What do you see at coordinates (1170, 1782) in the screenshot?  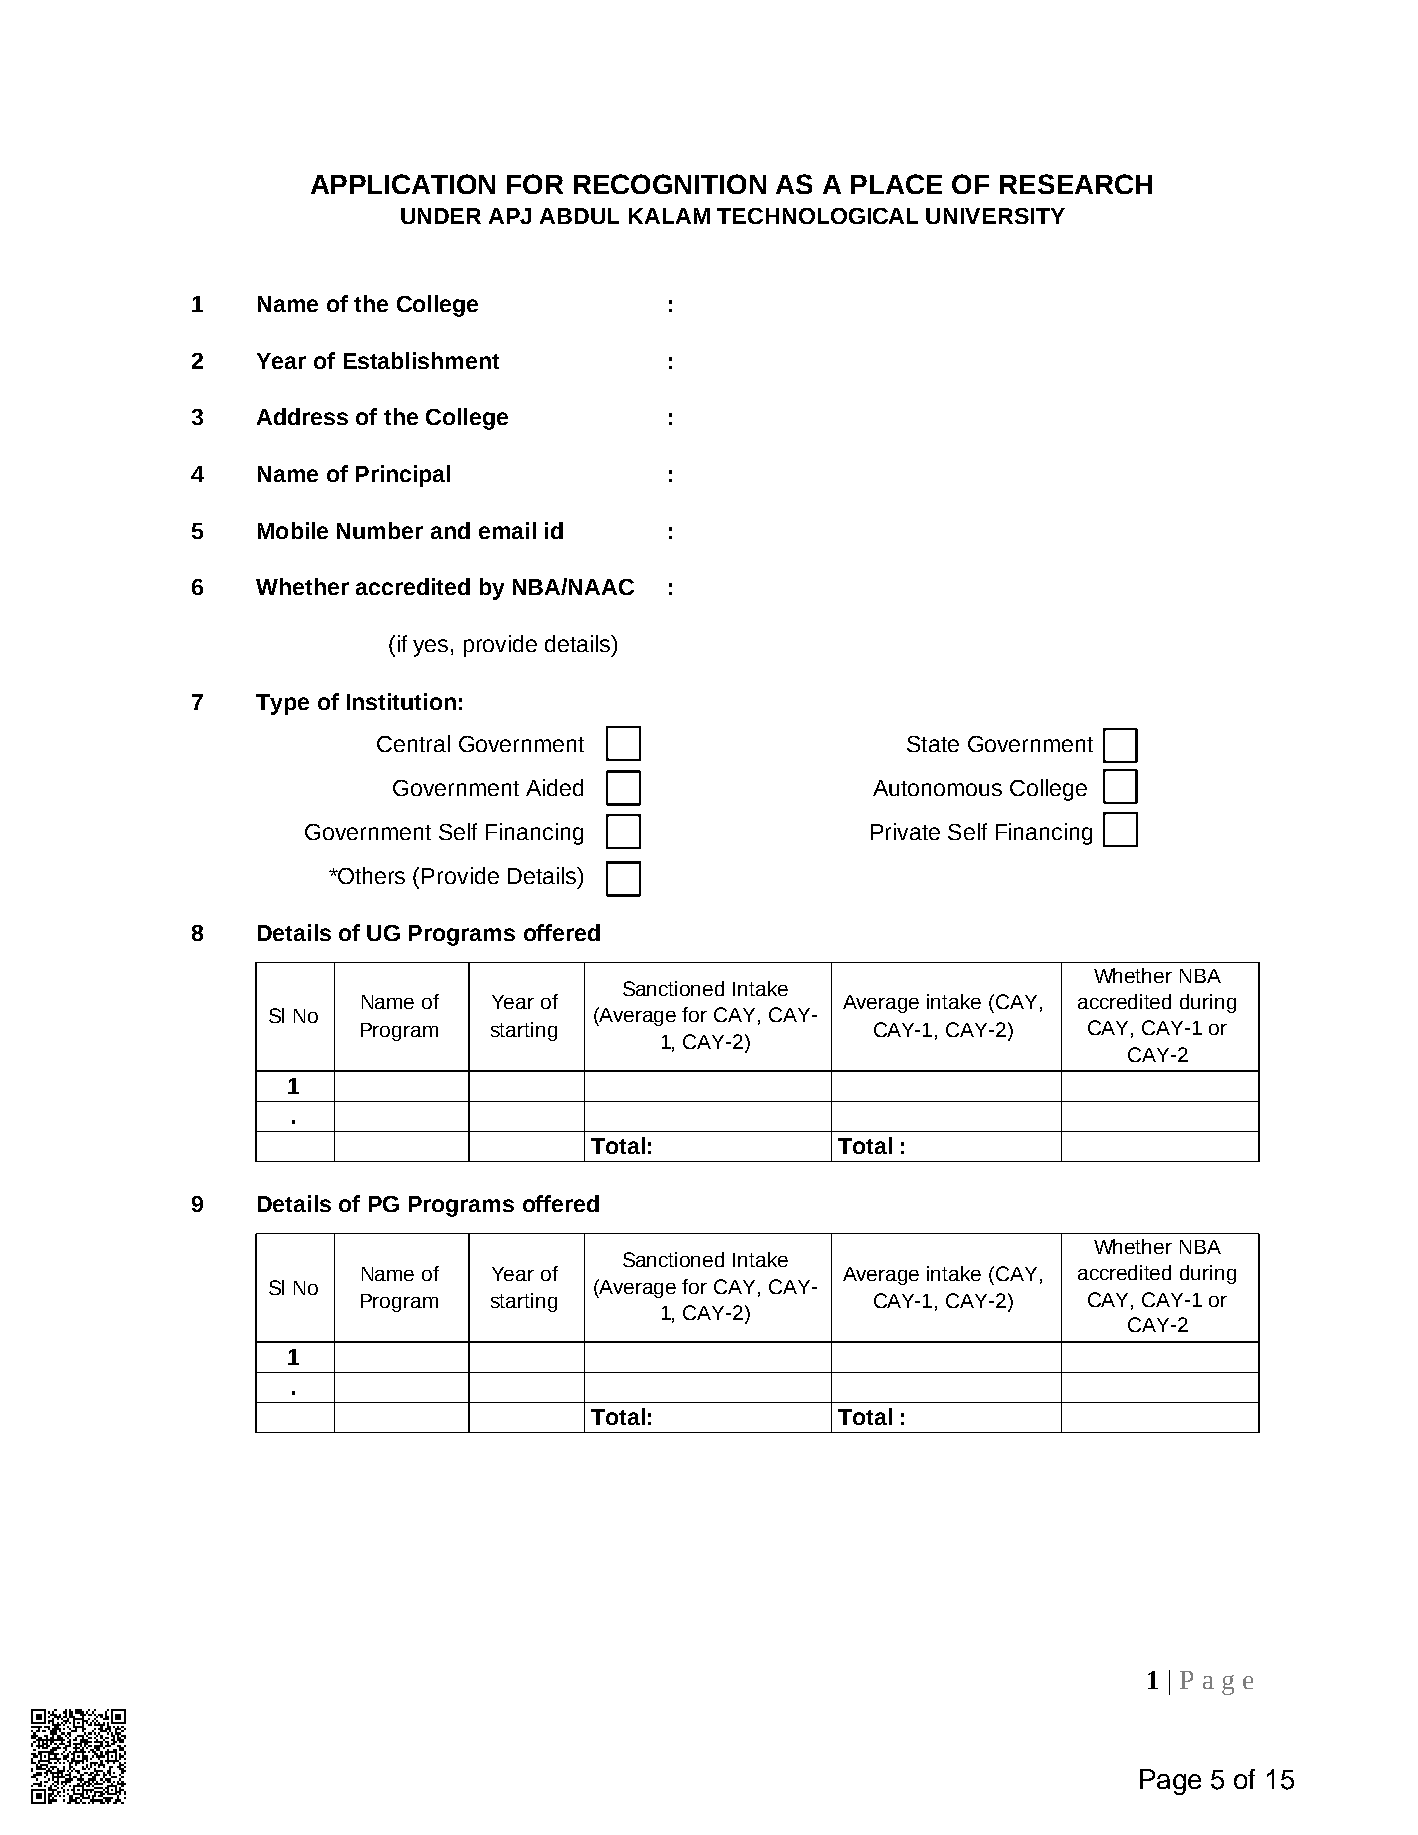 I see `Page` at bounding box center [1170, 1782].
